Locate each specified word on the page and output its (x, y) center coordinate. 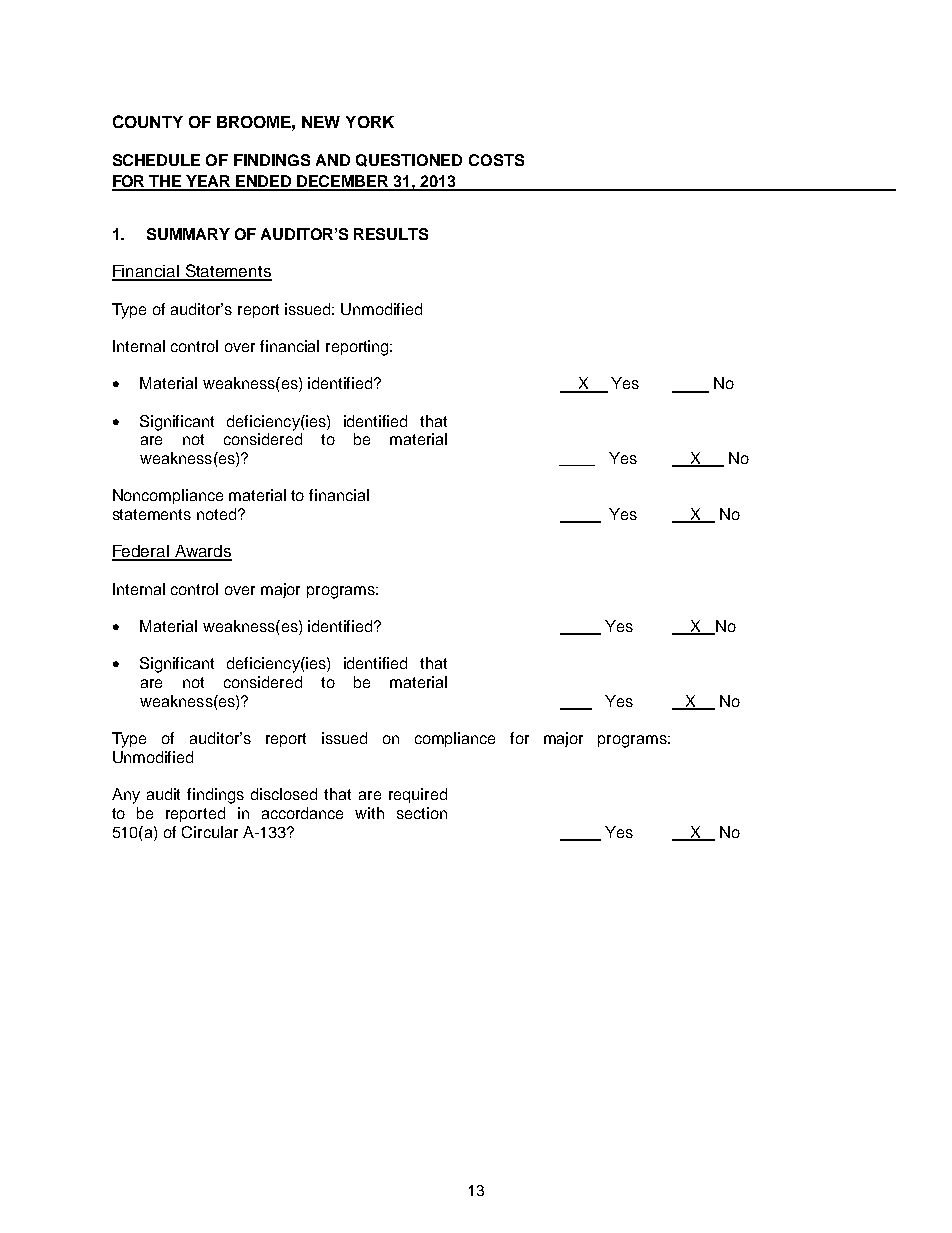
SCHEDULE (156, 160)
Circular (210, 832)
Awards (202, 552)
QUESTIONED (409, 160)
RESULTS (391, 234)
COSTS (496, 160)
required (418, 795)
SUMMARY (188, 234)
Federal (141, 552)
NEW (321, 122)
